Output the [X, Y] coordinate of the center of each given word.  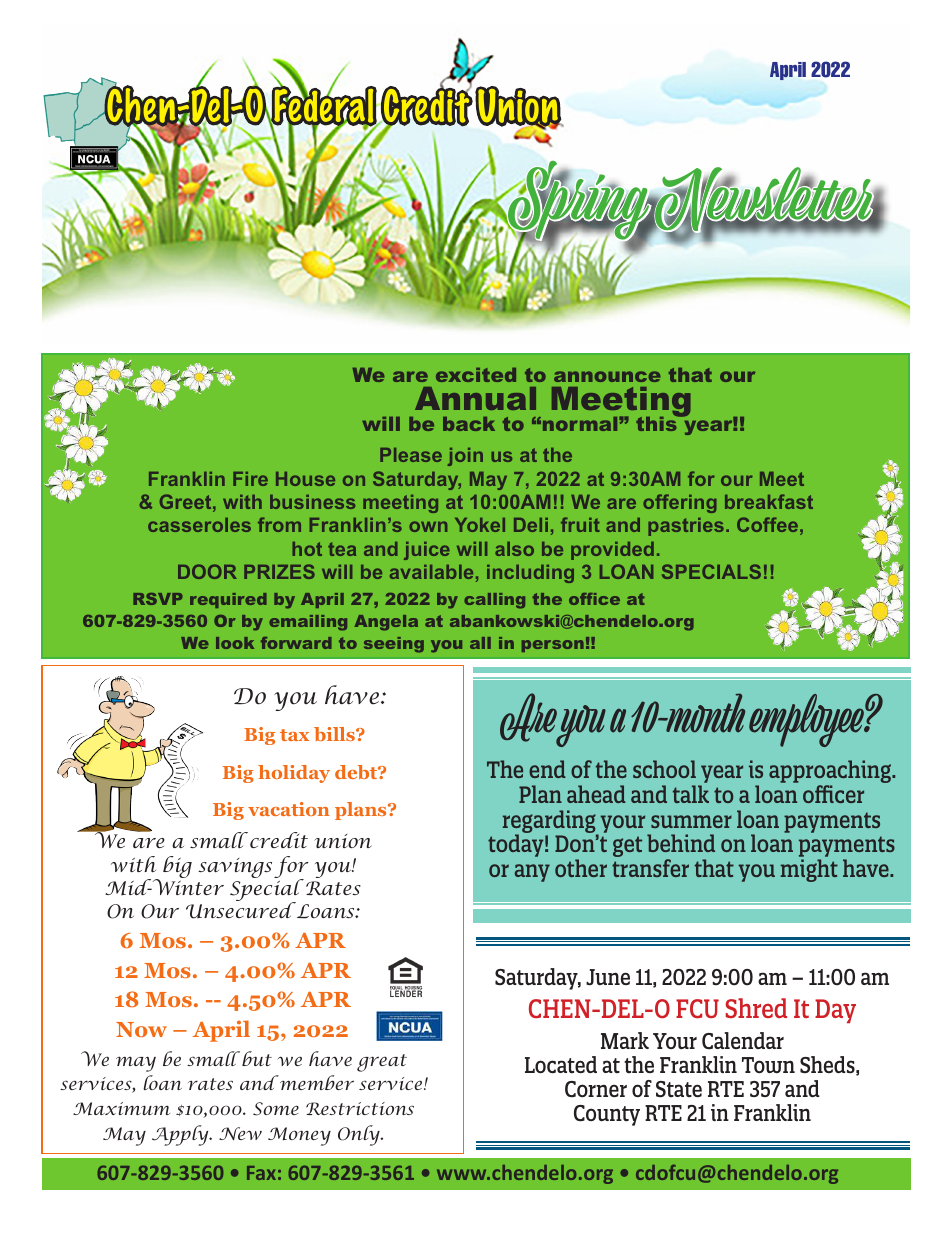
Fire [250, 479]
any [532, 873]
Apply [181, 1135]
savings [235, 868]
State [679, 1089]
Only [360, 1135]
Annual [475, 398]
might [809, 870]
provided [612, 551]
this [657, 423]
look [235, 643]
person [553, 646]
